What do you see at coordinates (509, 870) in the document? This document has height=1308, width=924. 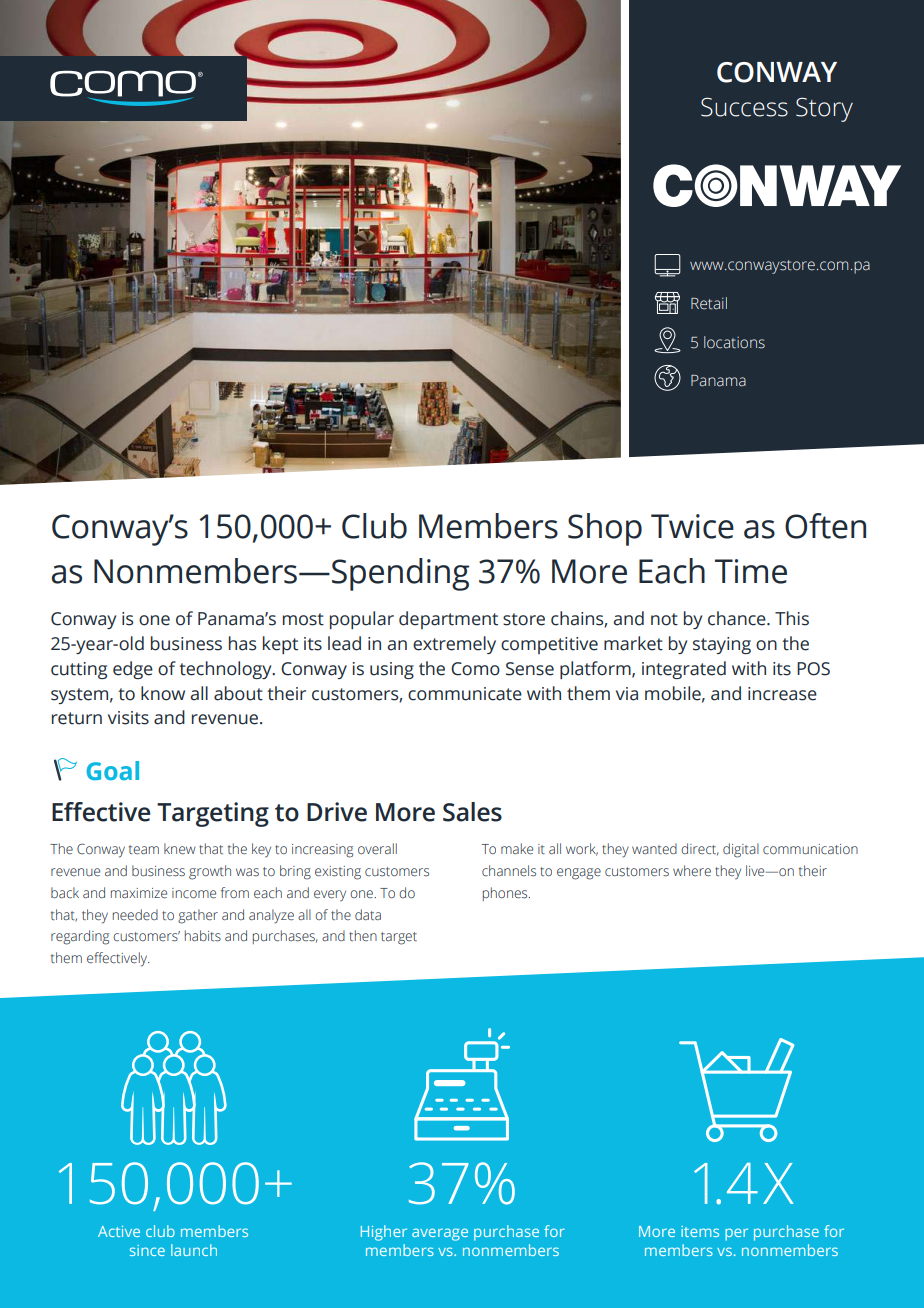 I see `channels` at bounding box center [509, 870].
